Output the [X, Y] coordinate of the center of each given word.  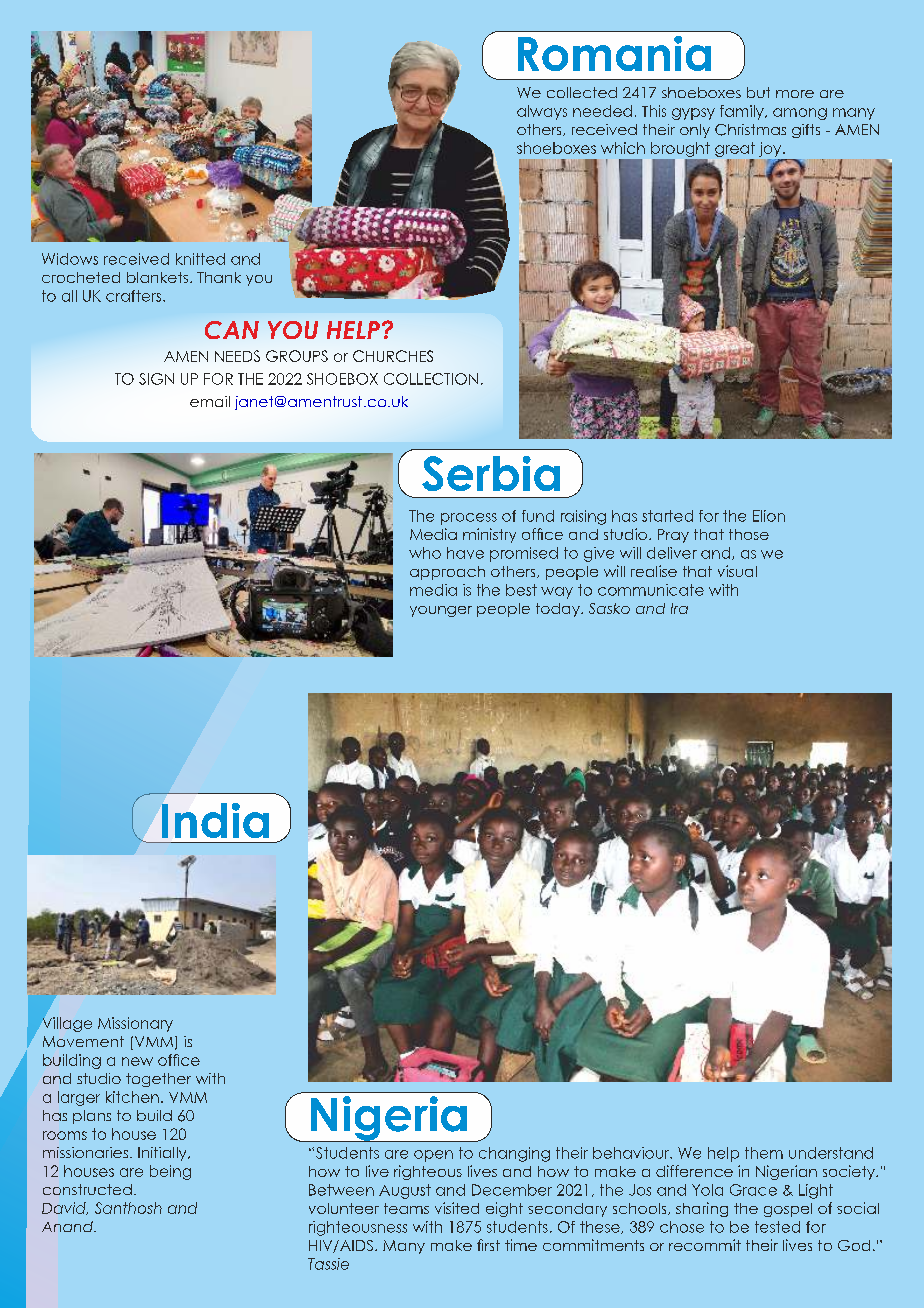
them [764, 1153]
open [433, 1156]
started [667, 516]
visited [457, 1208]
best [521, 590]
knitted [200, 259]
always [542, 112]
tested [777, 1227]
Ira [679, 608]
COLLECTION [431, 379]
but [758, 92]
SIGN [156, 379]
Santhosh [128, 1208]
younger [441, 611]
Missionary [135, 1024]
